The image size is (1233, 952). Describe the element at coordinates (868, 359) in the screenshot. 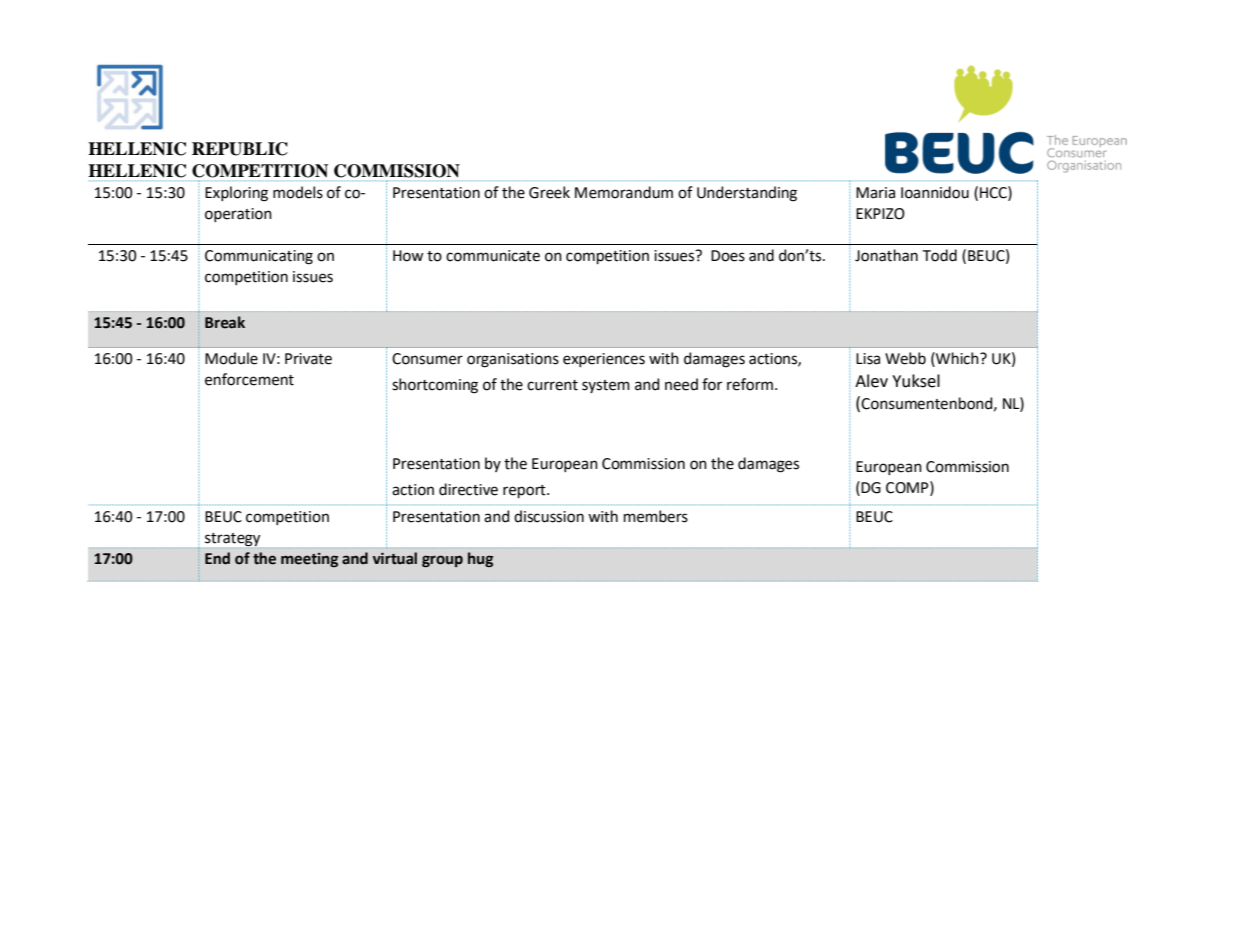

I see `Lisa` at that location.
